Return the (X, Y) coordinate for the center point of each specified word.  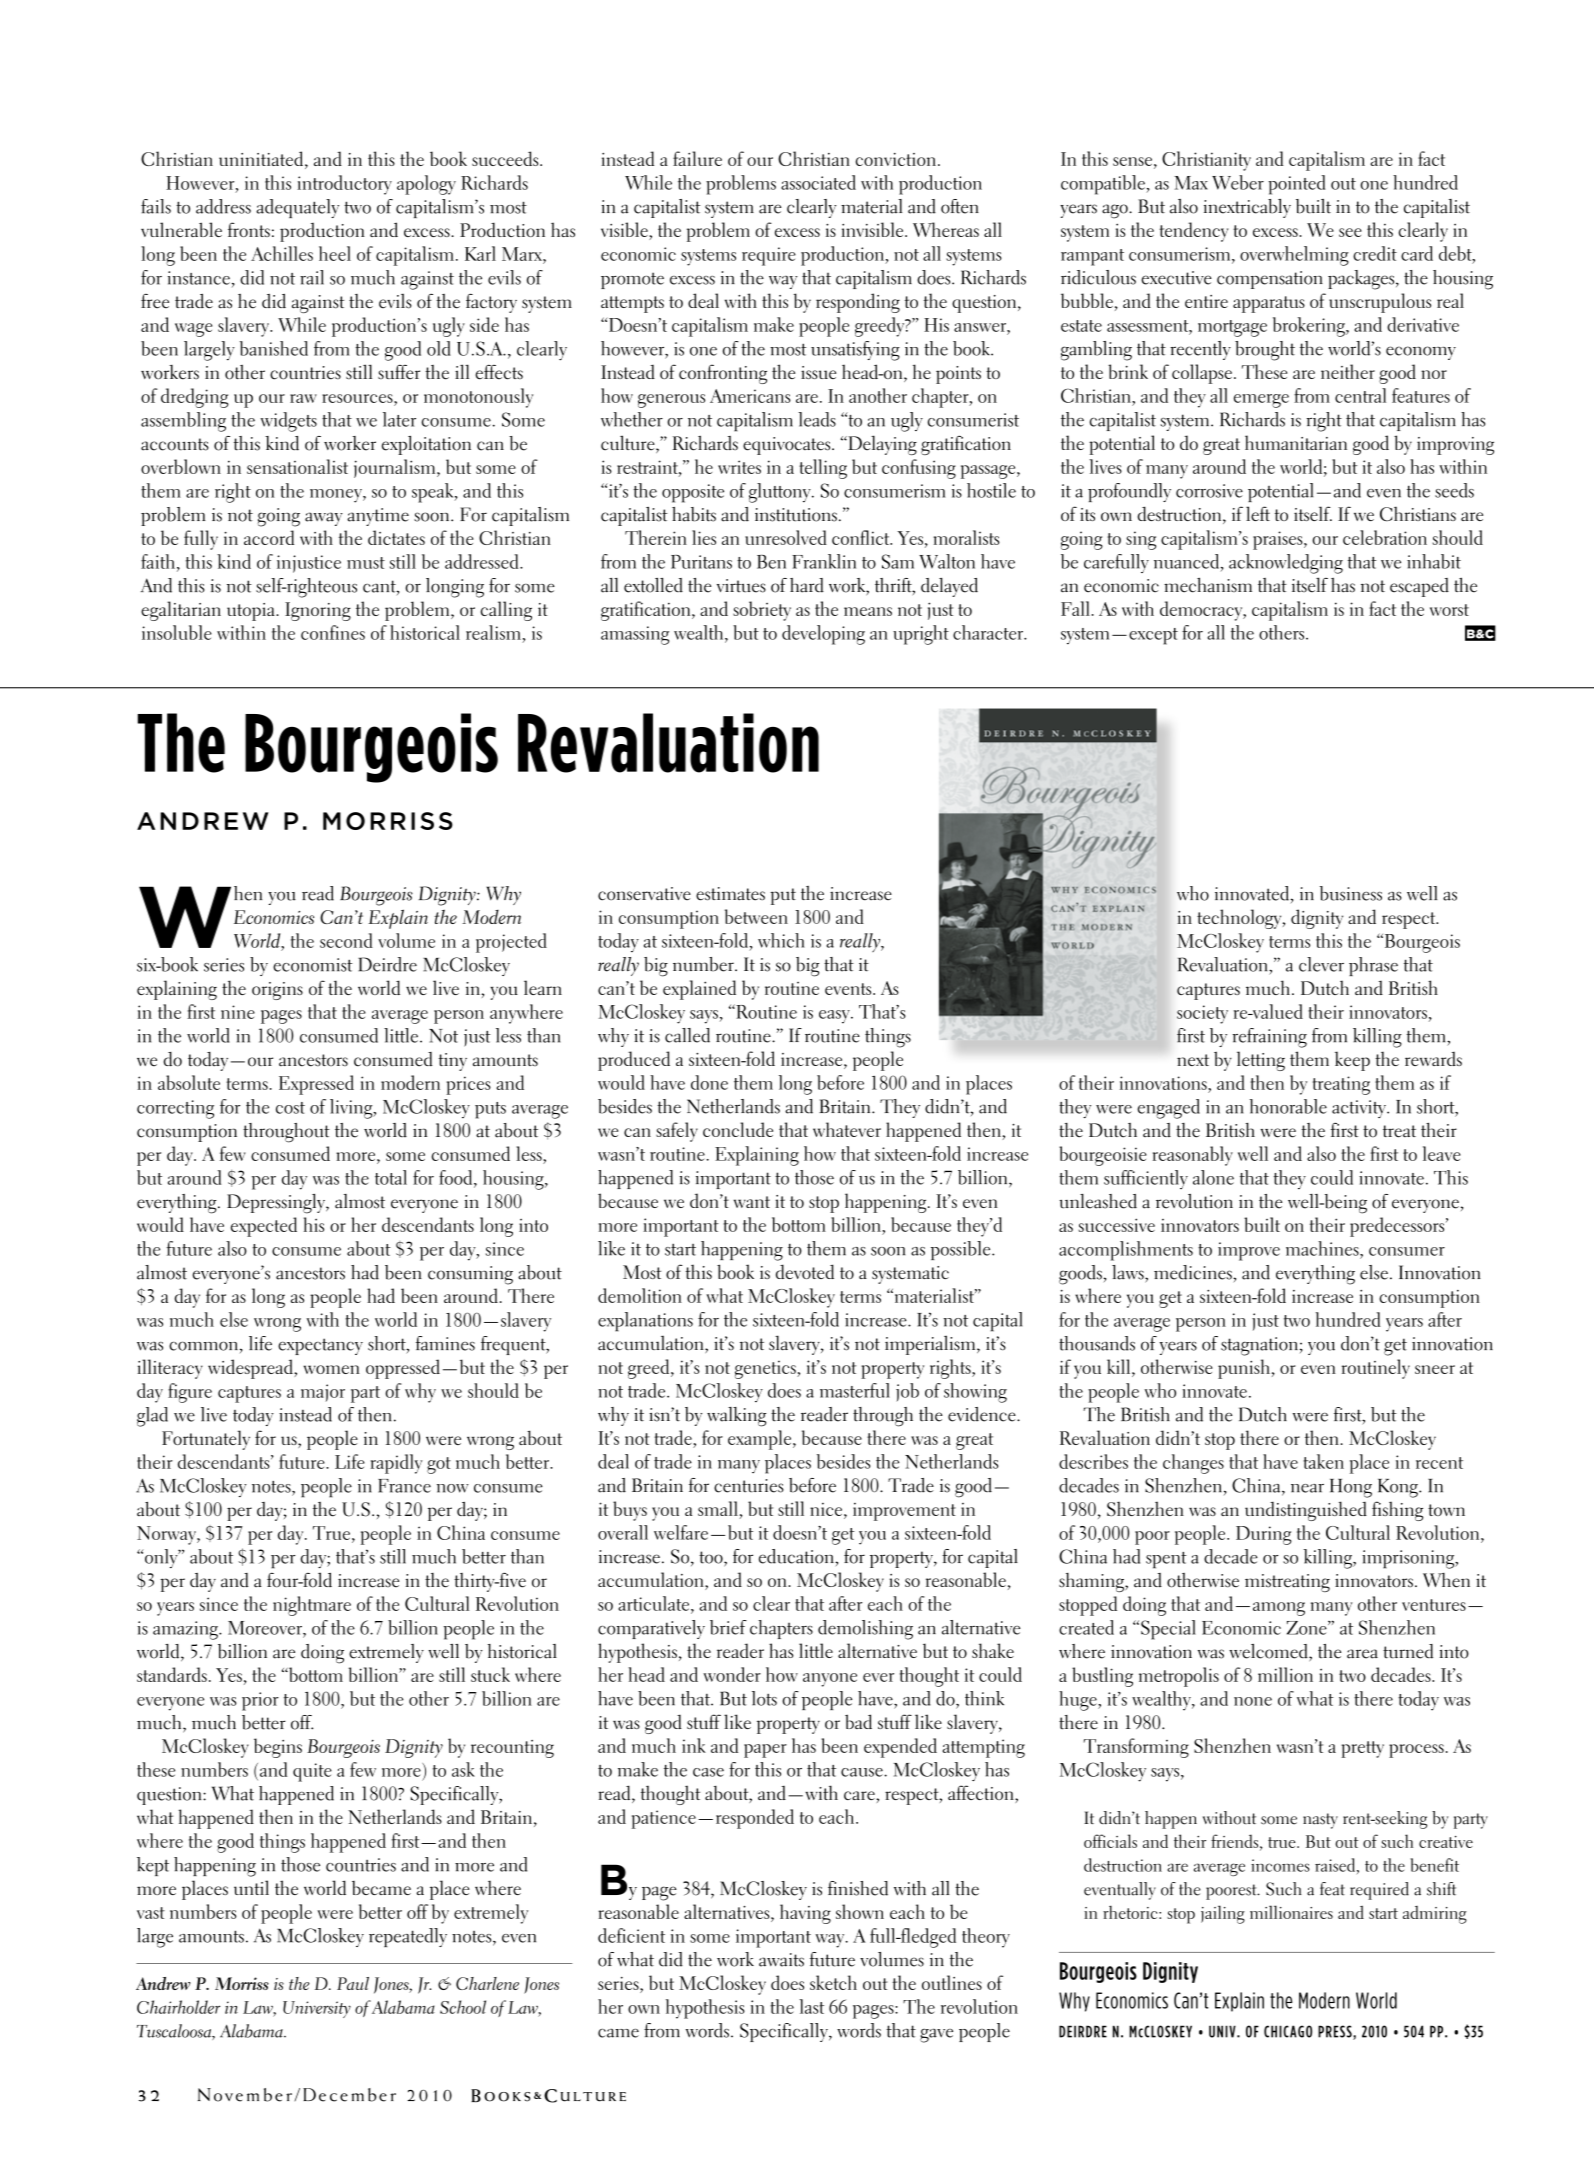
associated (818, 182)
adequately (297, 208)
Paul (353, 1983)
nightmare (312, 1606)
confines (333, 632)
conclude (738, 1129)
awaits (781, 1960)
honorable (1288, 1106)
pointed (1296, 185)
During (1264, 1535)
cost (290, 1108)
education (797, 1556)
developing (823, 635)
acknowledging (1286, 564)
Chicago (1288, 2031)
